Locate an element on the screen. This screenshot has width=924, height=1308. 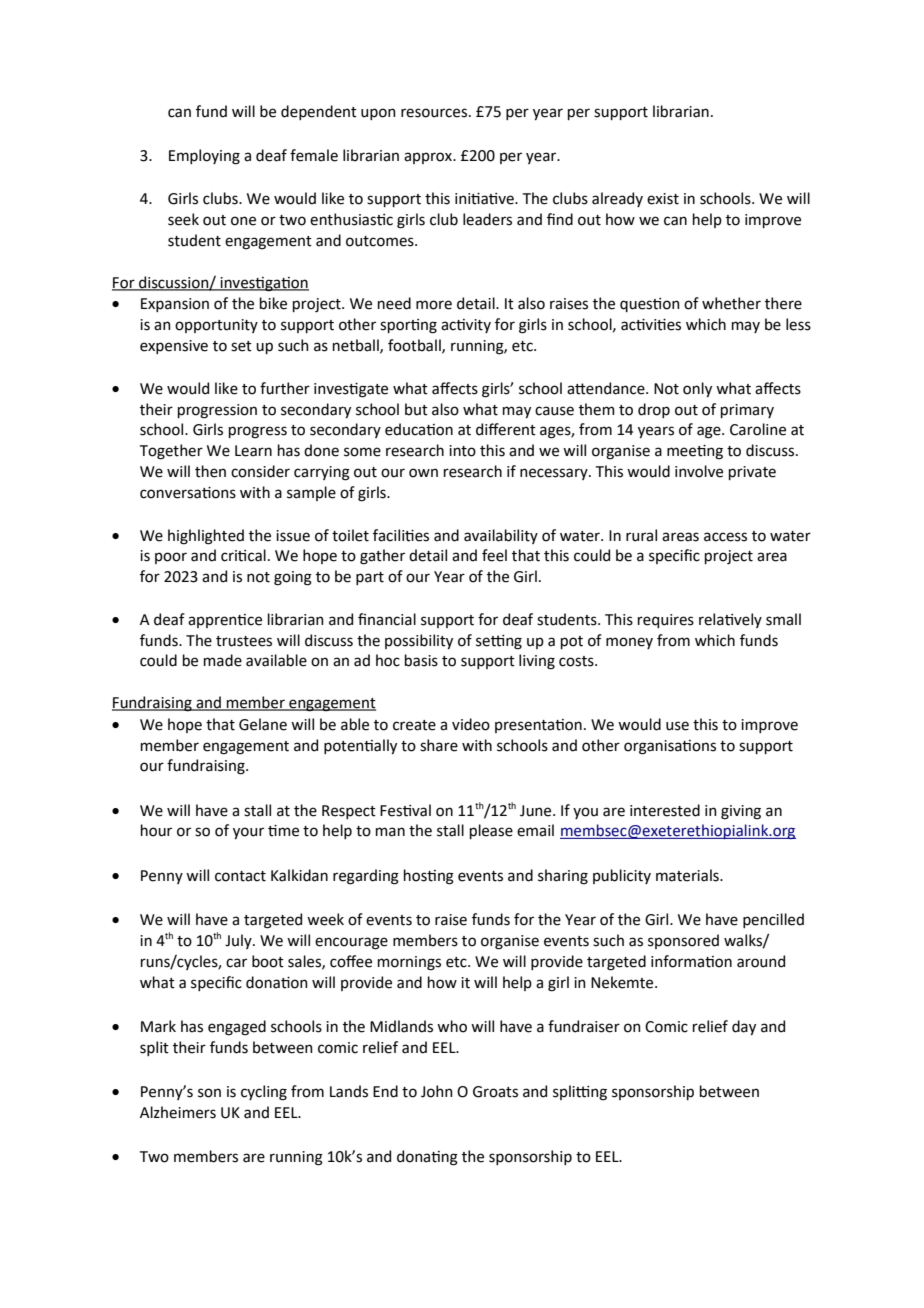
approx is located at coordinates (429, 158).
